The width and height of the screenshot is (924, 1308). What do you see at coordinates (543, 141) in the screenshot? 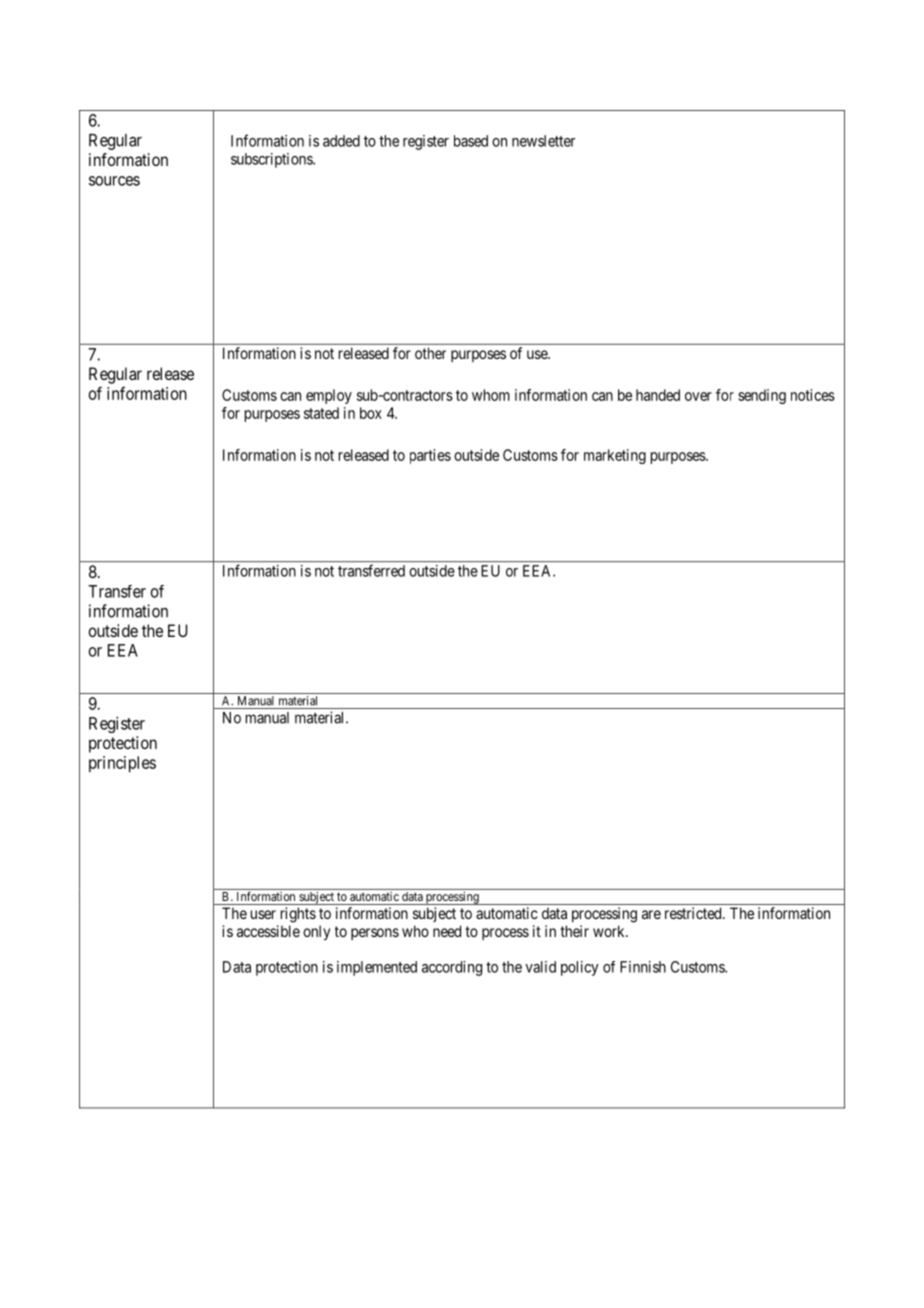
I see `newsletter` at bounding box center [543, 141].
